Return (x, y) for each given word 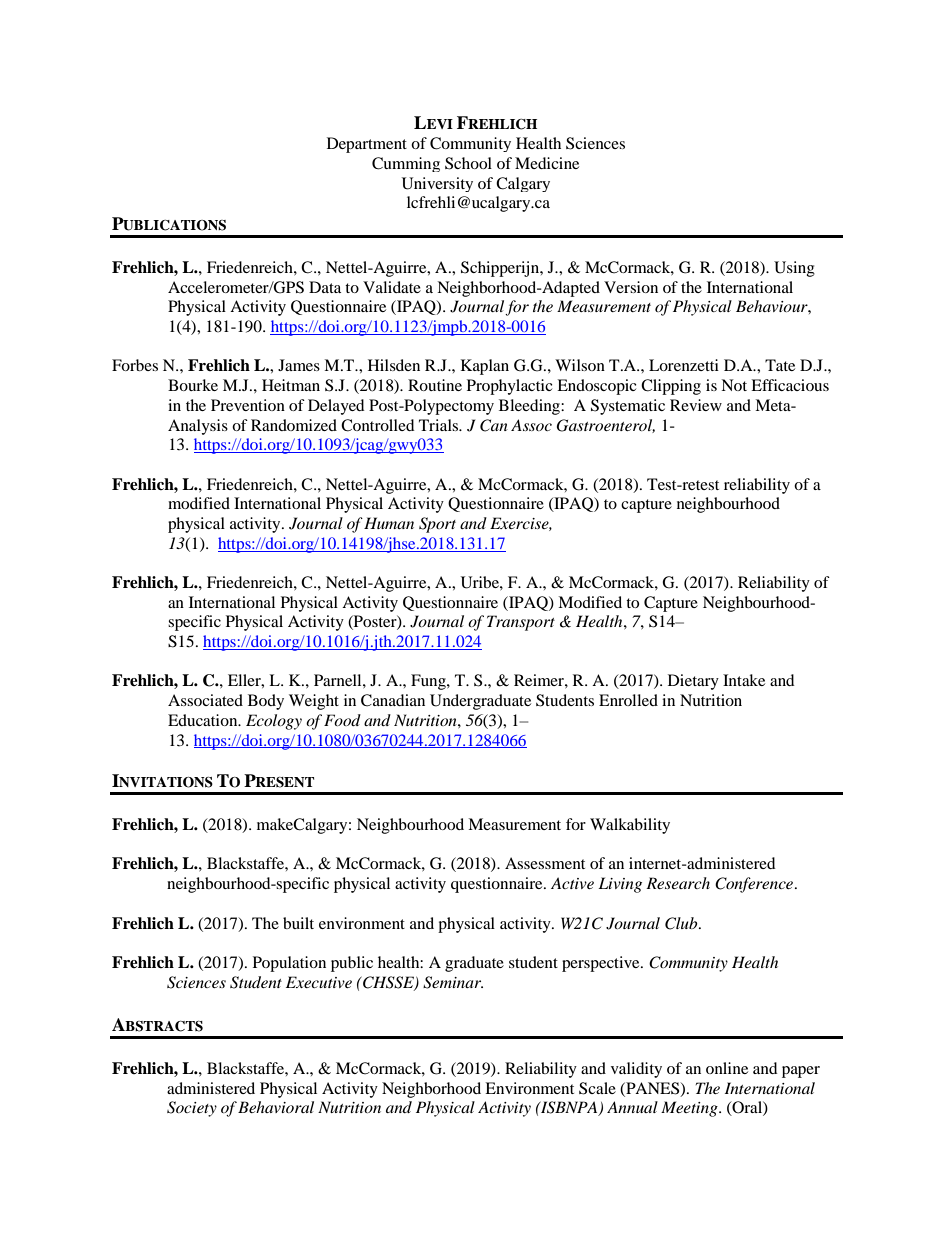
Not (734, 385)
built (298, 923)
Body (266, 702)
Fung (429, 682)
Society (192, 1109)
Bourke (193, 385)
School (468, 163)
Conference (754, 885)
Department (367, 145)
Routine (435, 385)
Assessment (545, 863)
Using (794, 269)
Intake (744, 680)
